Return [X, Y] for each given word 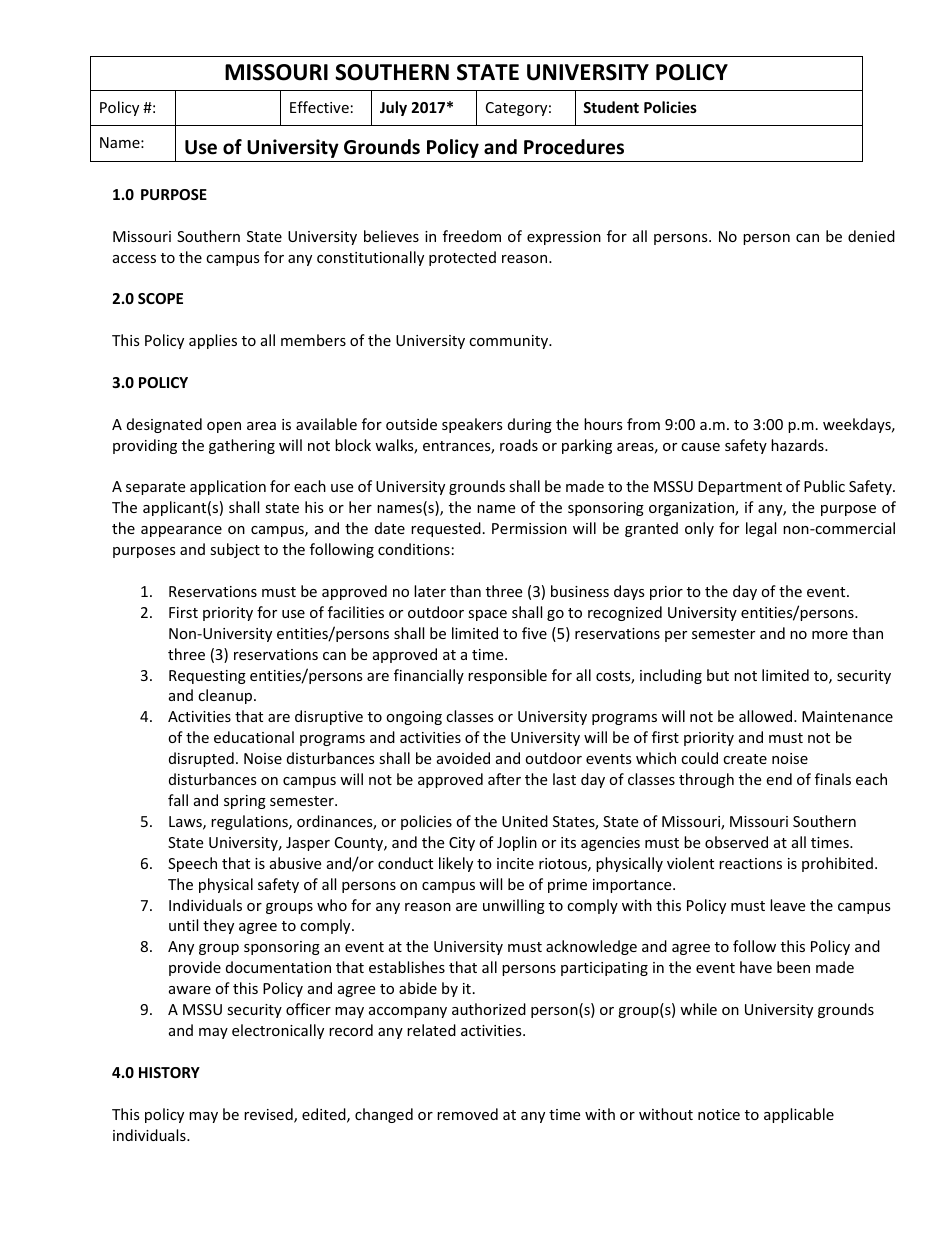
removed [467, 1114]
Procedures [574, 147]
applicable [799, 1115]
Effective [319, 107]
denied [871, 236]
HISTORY [169, 1072]
